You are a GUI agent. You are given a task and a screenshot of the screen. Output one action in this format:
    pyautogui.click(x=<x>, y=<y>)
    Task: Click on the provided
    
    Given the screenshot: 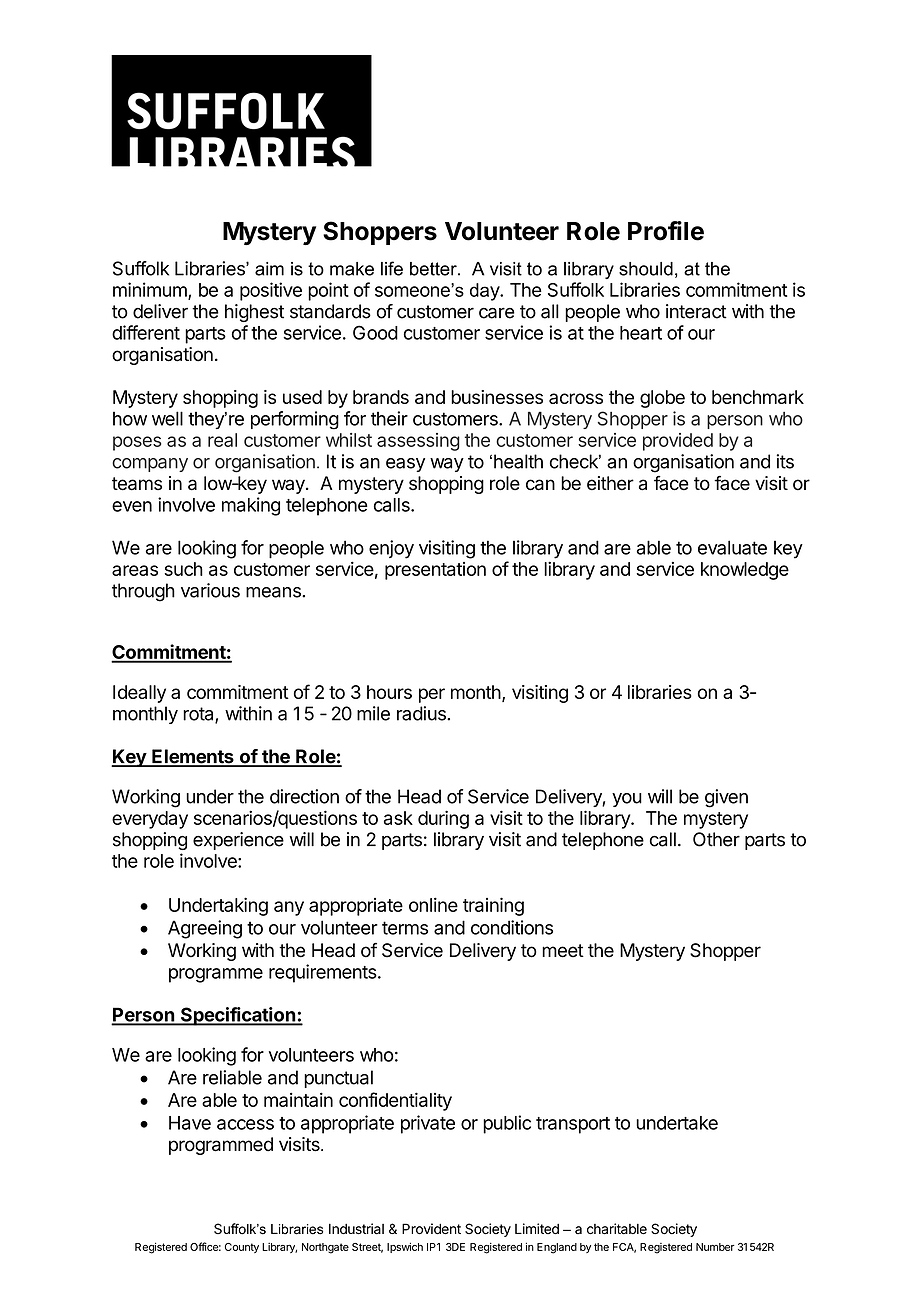 What is the action you would take?
    pyautogui.click(x=678, y=442)
